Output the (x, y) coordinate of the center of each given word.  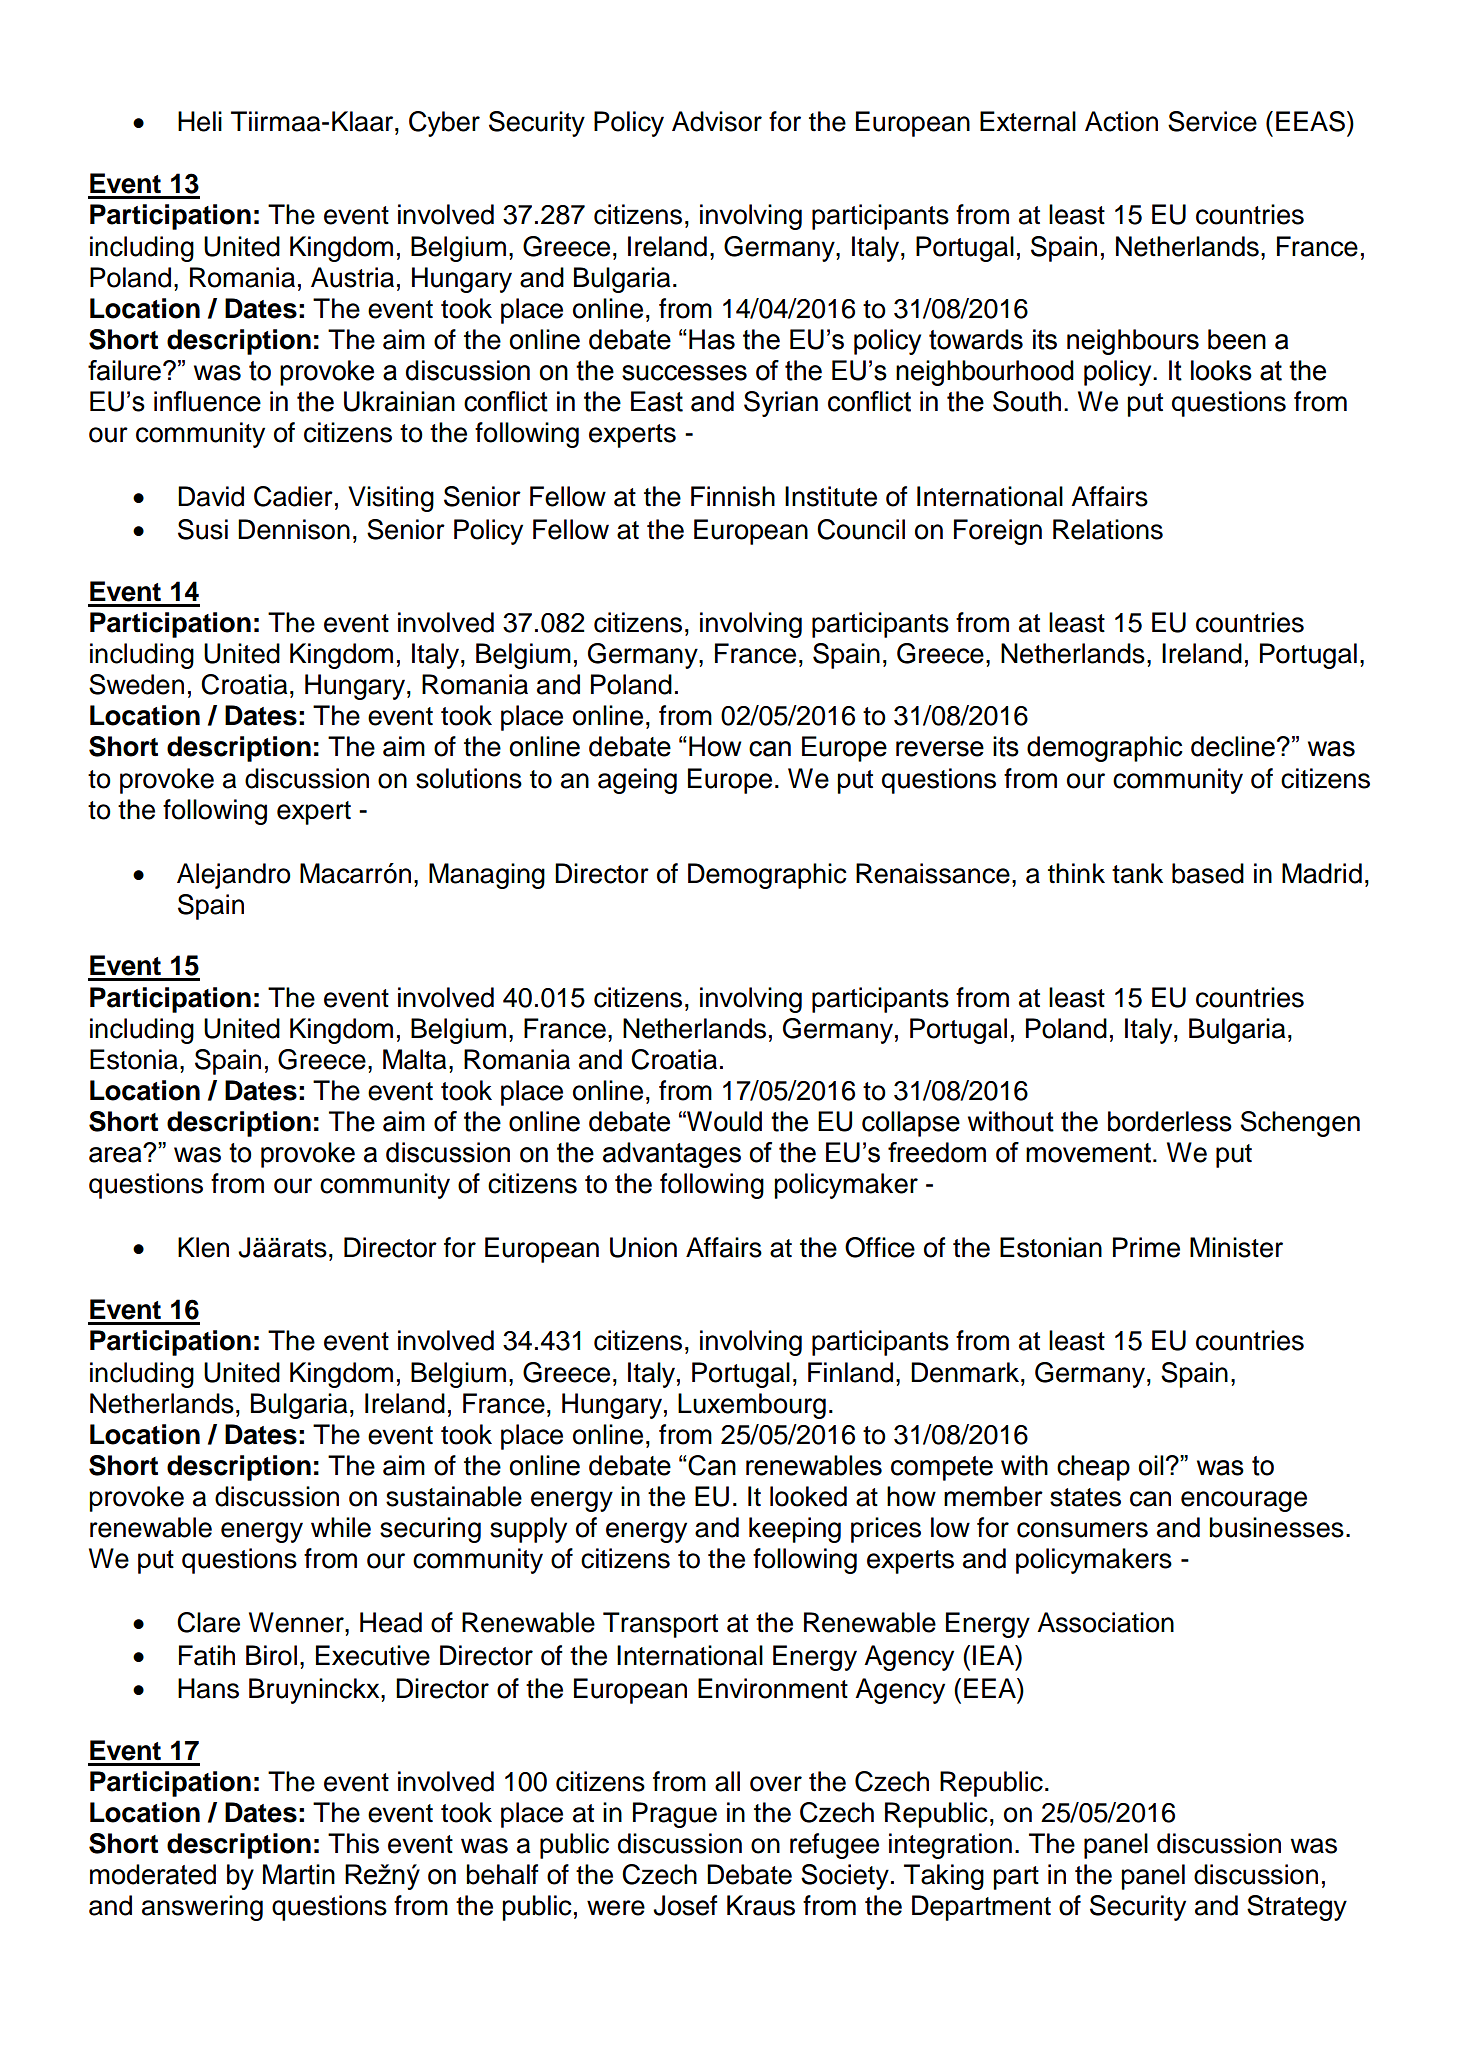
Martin (299, 1874)
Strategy (1297, 1908)
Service (1212, 121)
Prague (675, 1815)
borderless (1170, 1121)
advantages (672, 1155)
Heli (200, 121)
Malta (414, 1059)
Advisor (717, 121)
